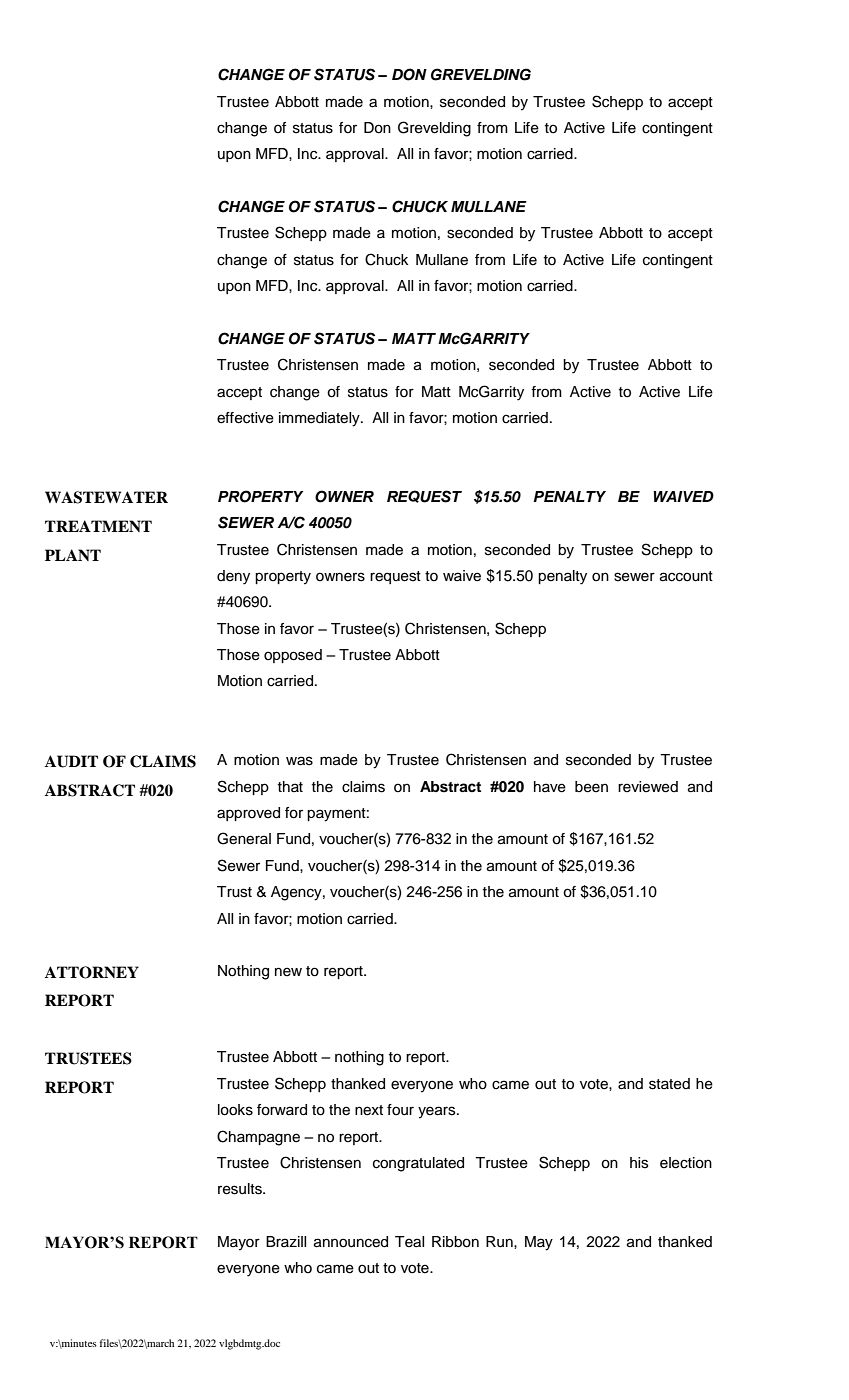 The image size is (849, 1400). Describe the element at coordinates (351, 1242) in the screenshot. I see `announced` at that location.
